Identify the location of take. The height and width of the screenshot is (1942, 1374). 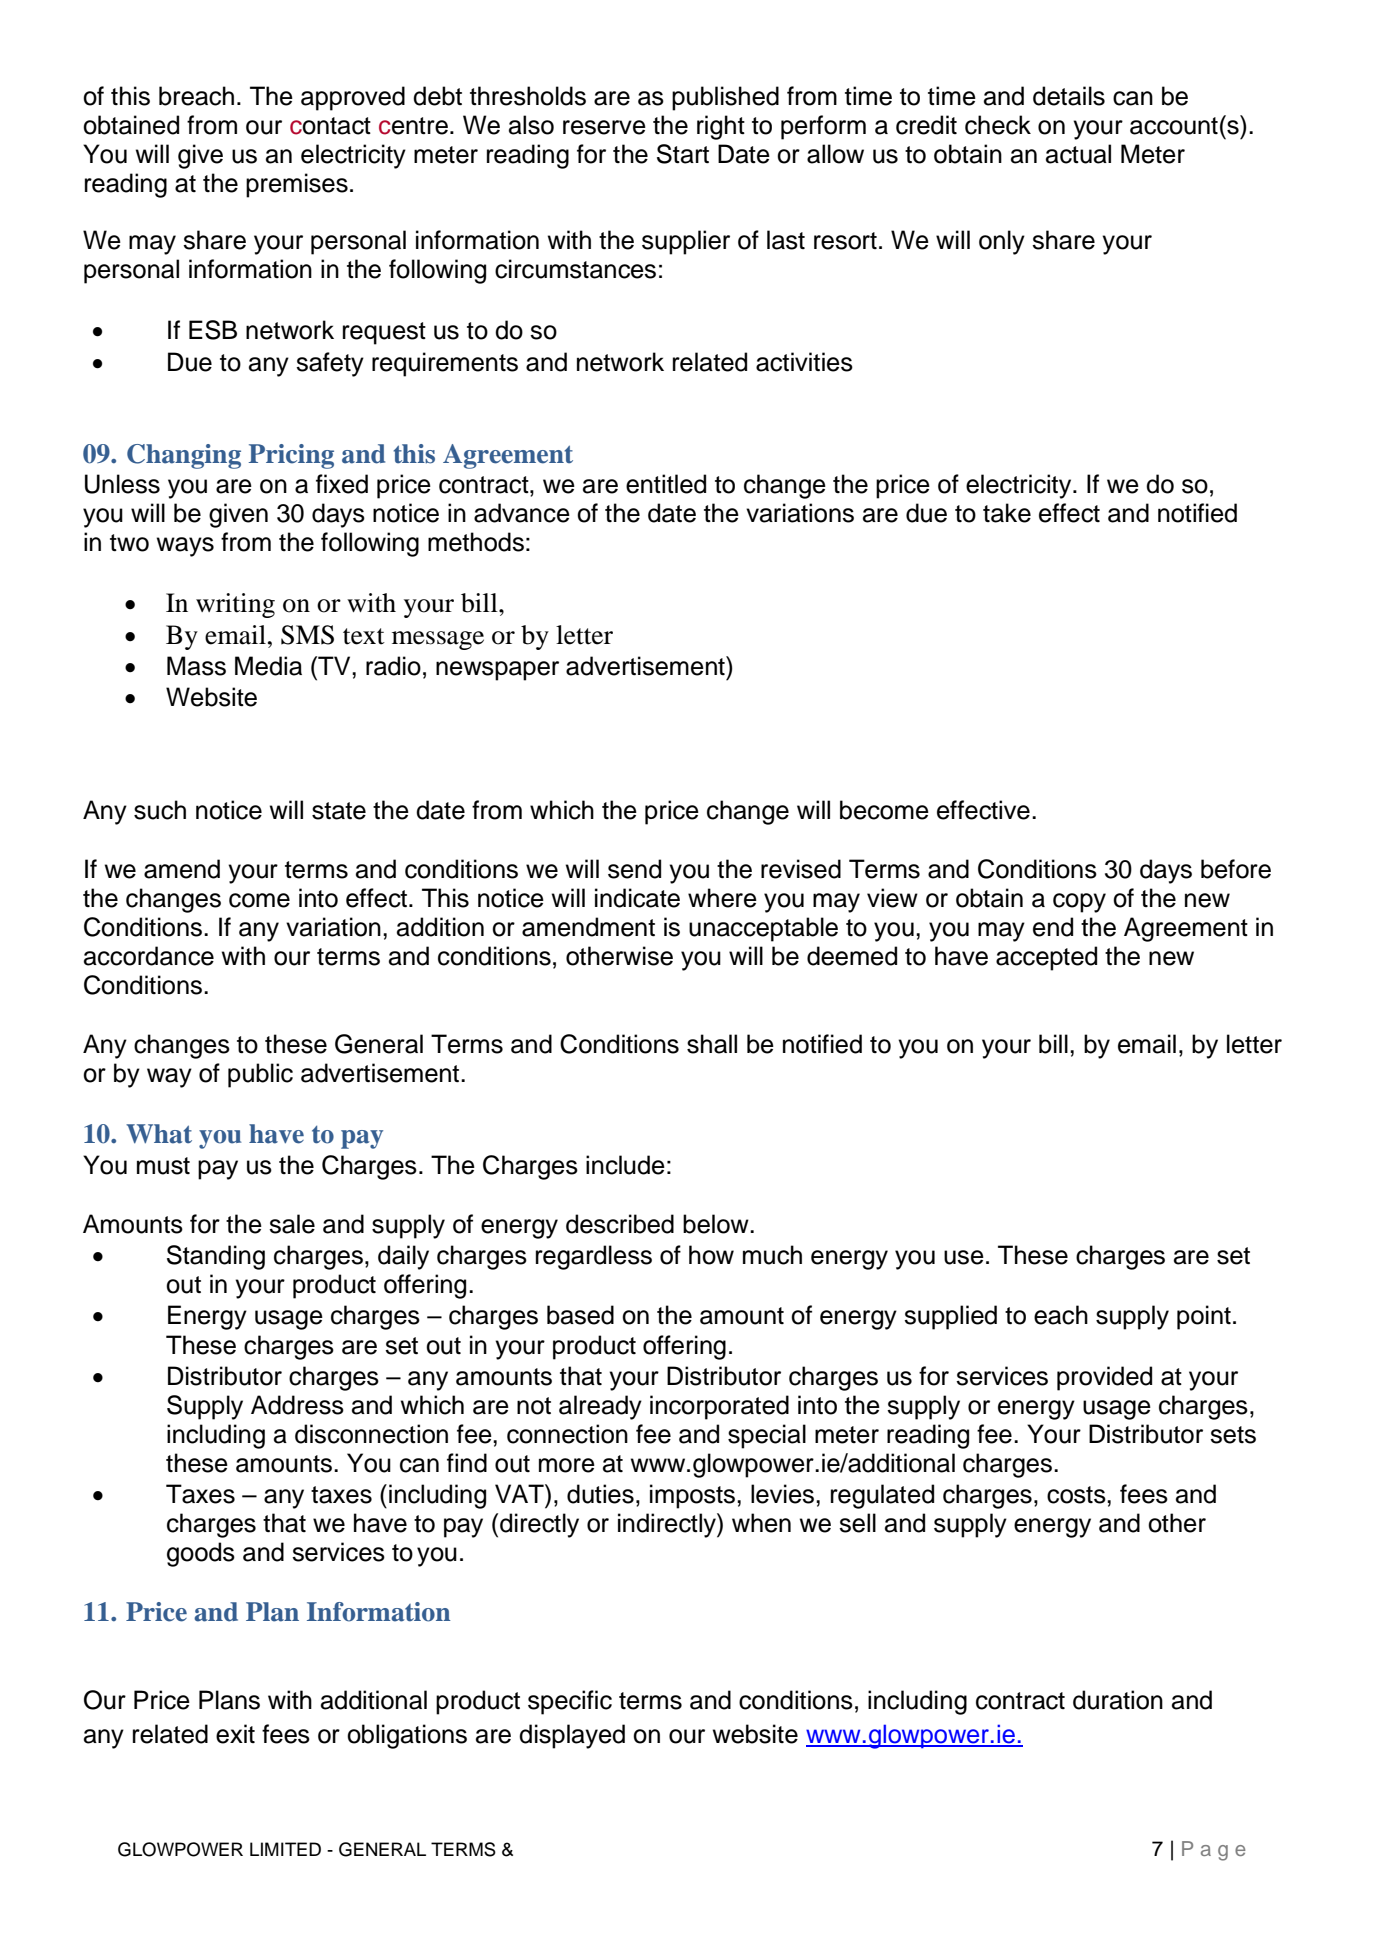
(1007, 513).
